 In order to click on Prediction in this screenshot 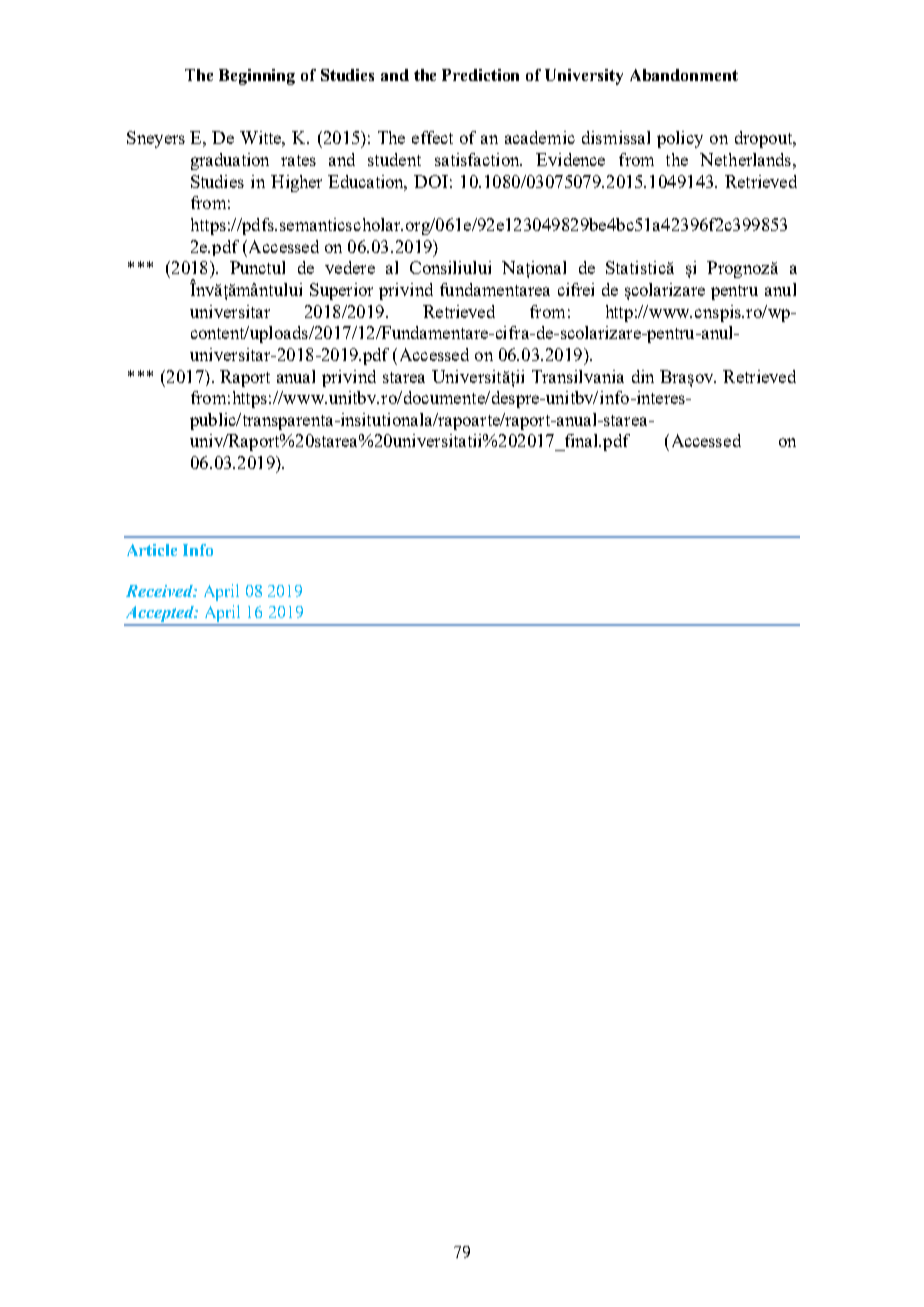, I will do `click(480, 75)`.
